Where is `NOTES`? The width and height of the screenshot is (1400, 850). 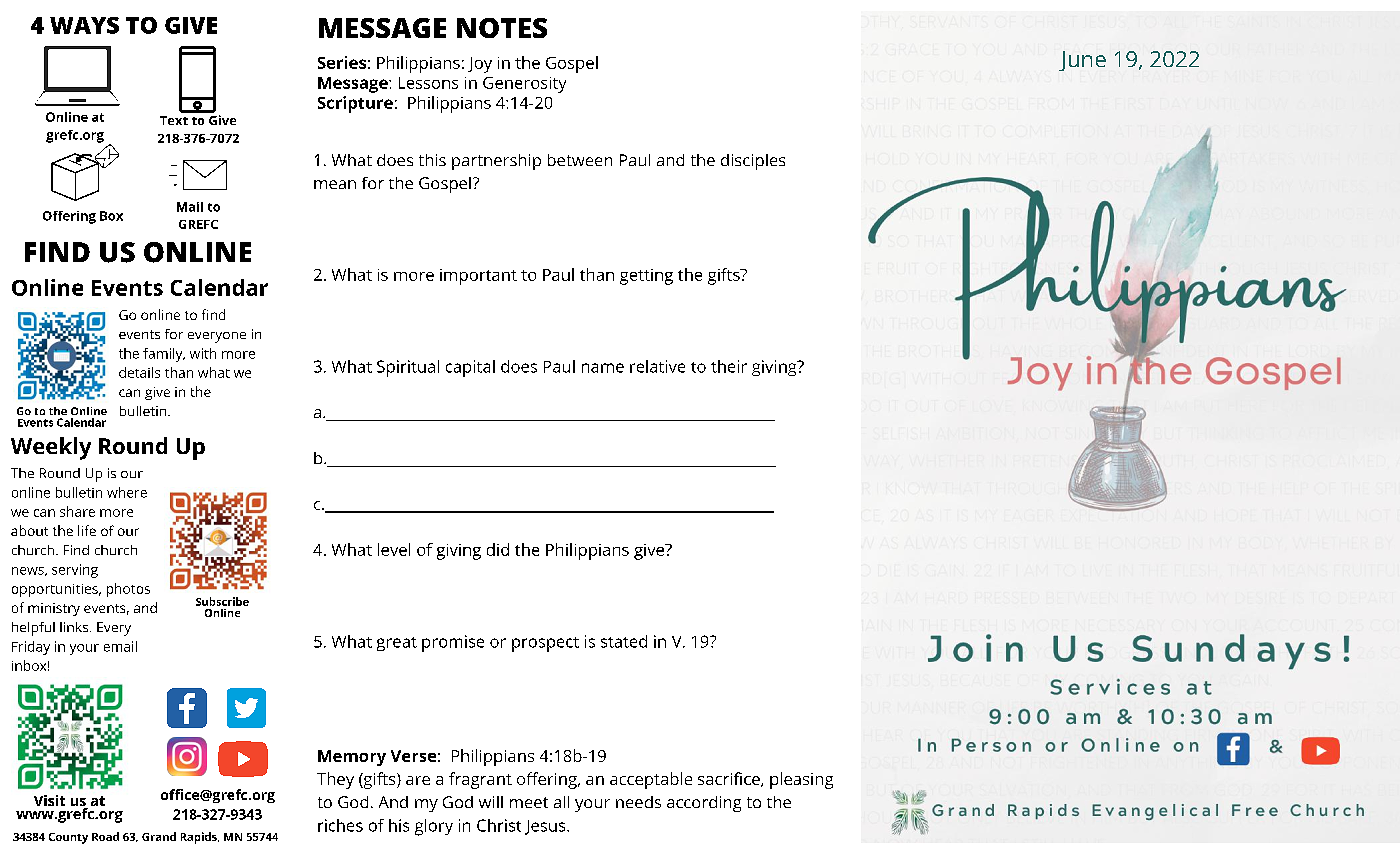
NOTES is located at coordinates (502, 28).
